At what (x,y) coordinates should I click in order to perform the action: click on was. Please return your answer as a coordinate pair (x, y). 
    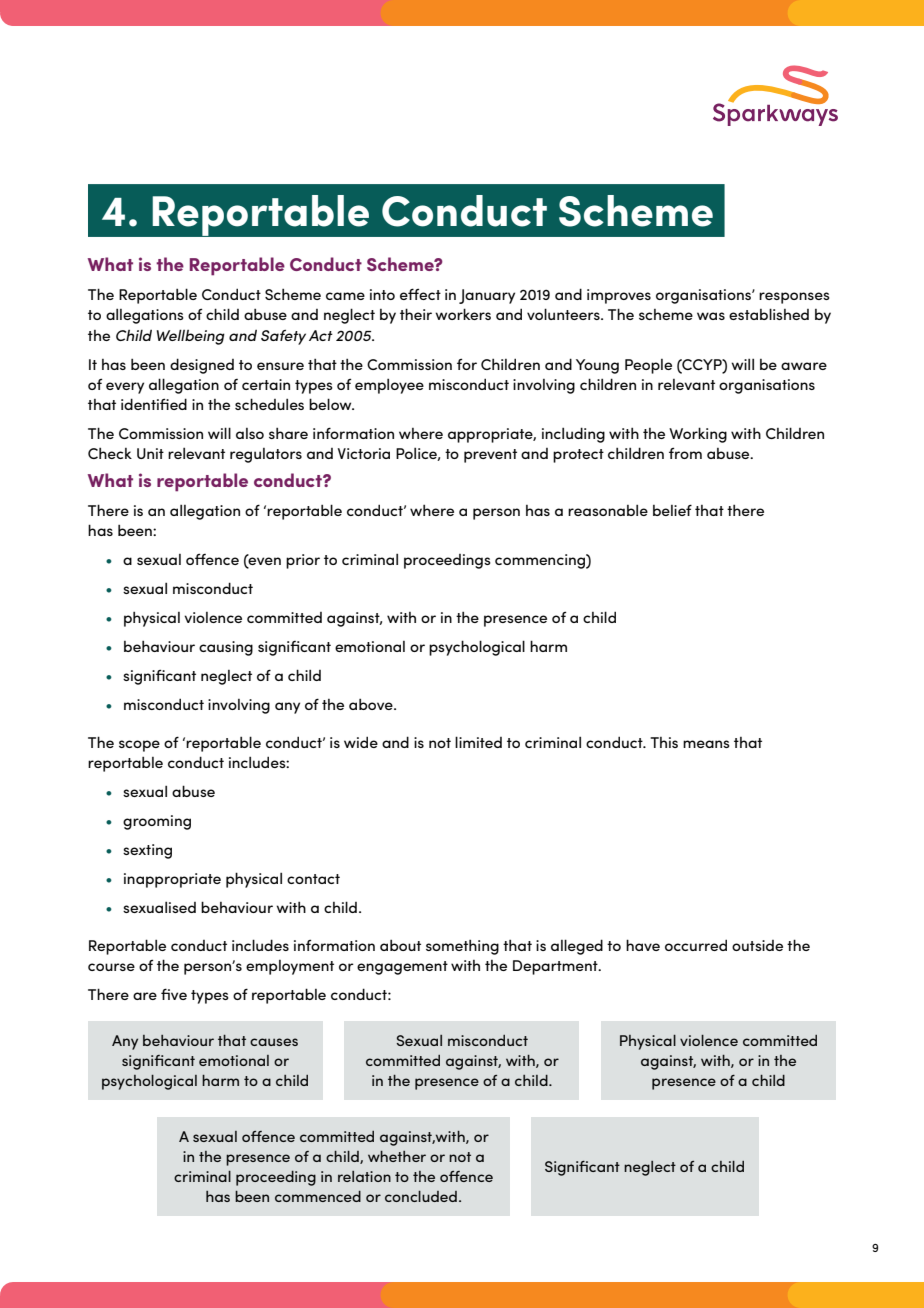
    Looking at the image, I should click on (711, 316).
